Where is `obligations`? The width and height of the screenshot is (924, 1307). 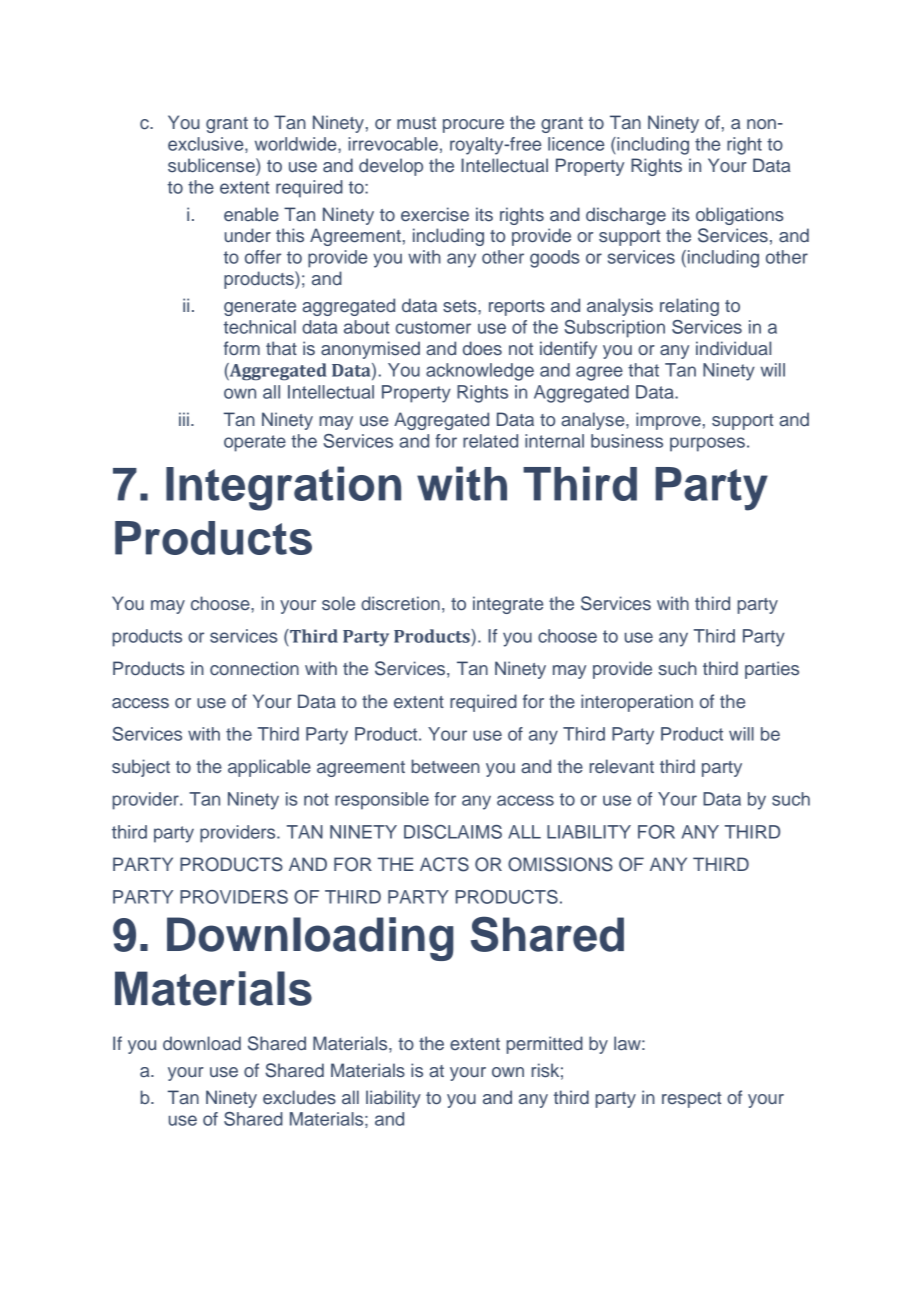 obligations is located at coordinates (740, 216).
